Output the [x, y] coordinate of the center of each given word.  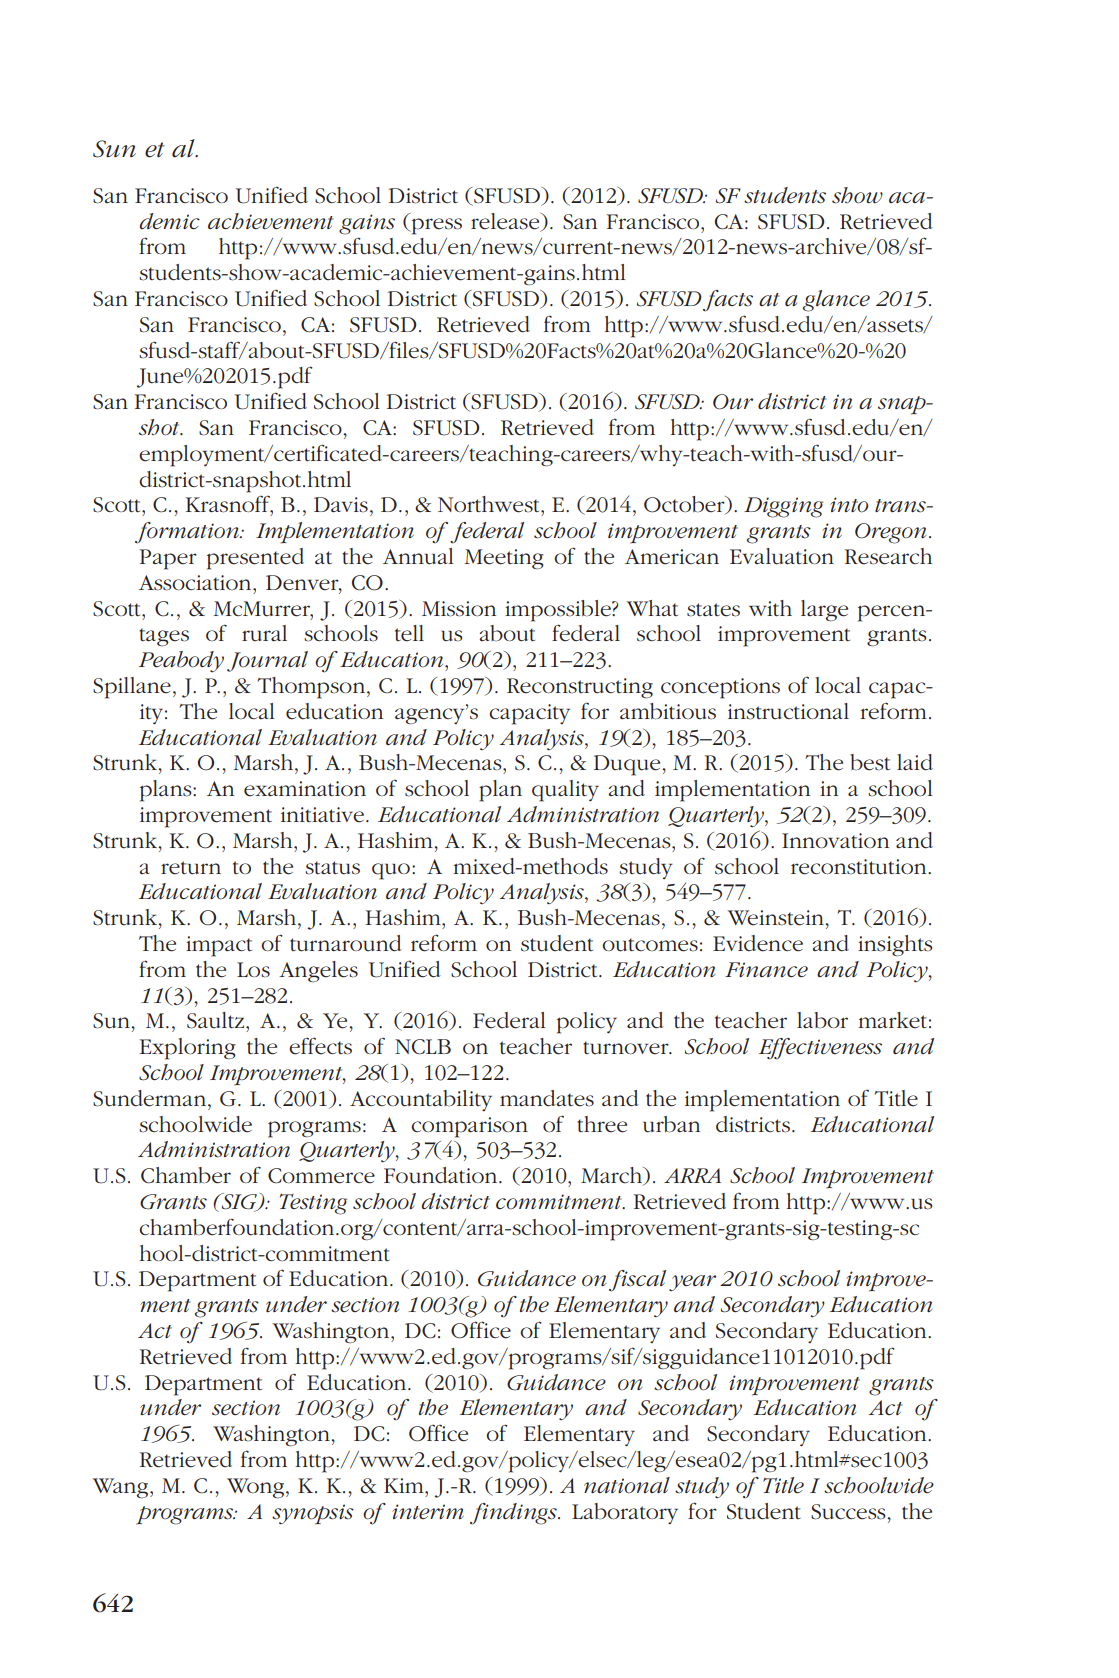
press [435, 226]
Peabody [181, 661]
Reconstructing [580, 688]
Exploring [188, 1049]
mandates [547, 1098]
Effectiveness [820, 1049]
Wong [257, 1488]
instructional [788, 711]
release [506, 222]
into [849, 505]
